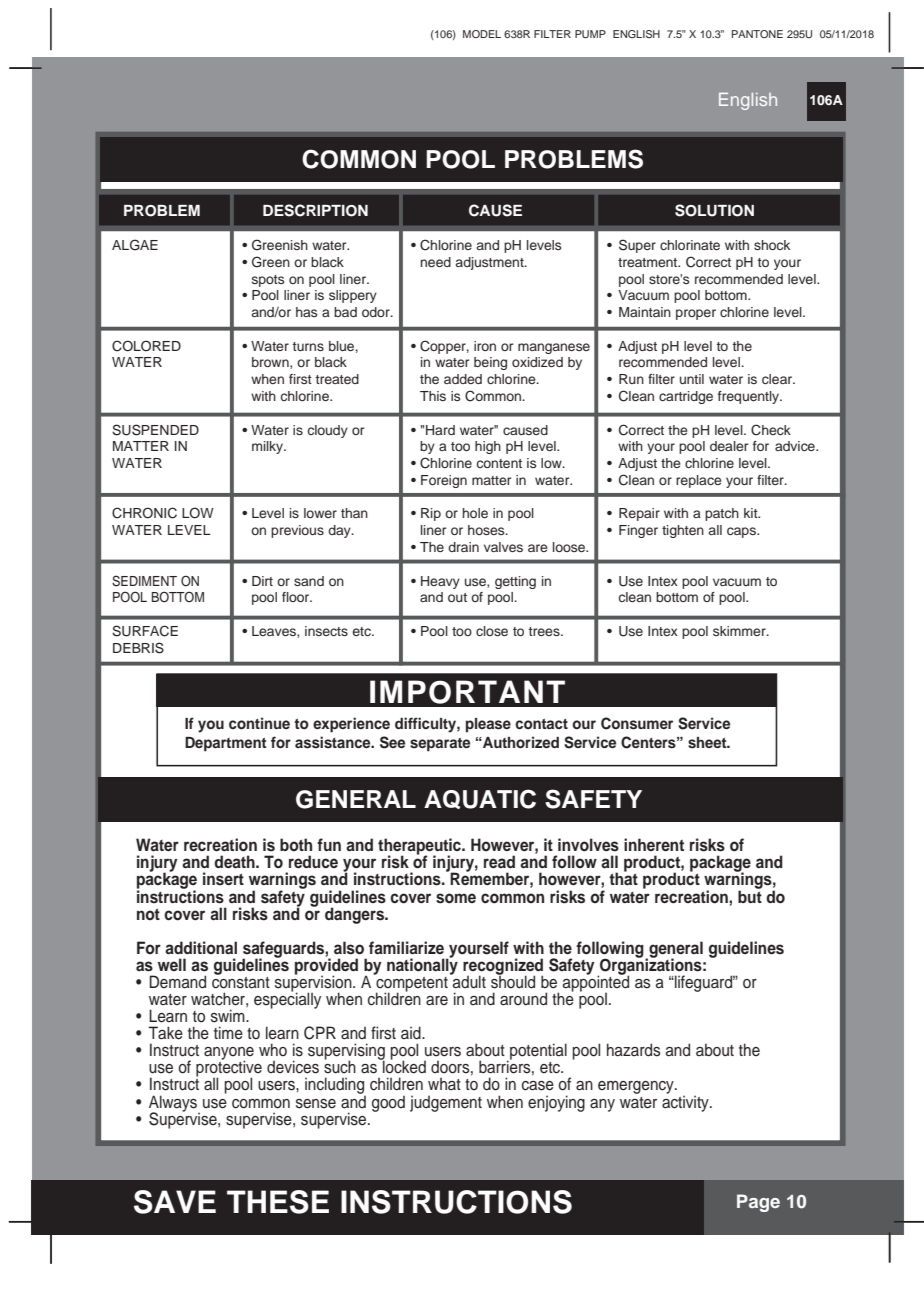 Image resolution: width=924 pixels, height=1308 pixels. I want to click on proper, so click(696, 314).
